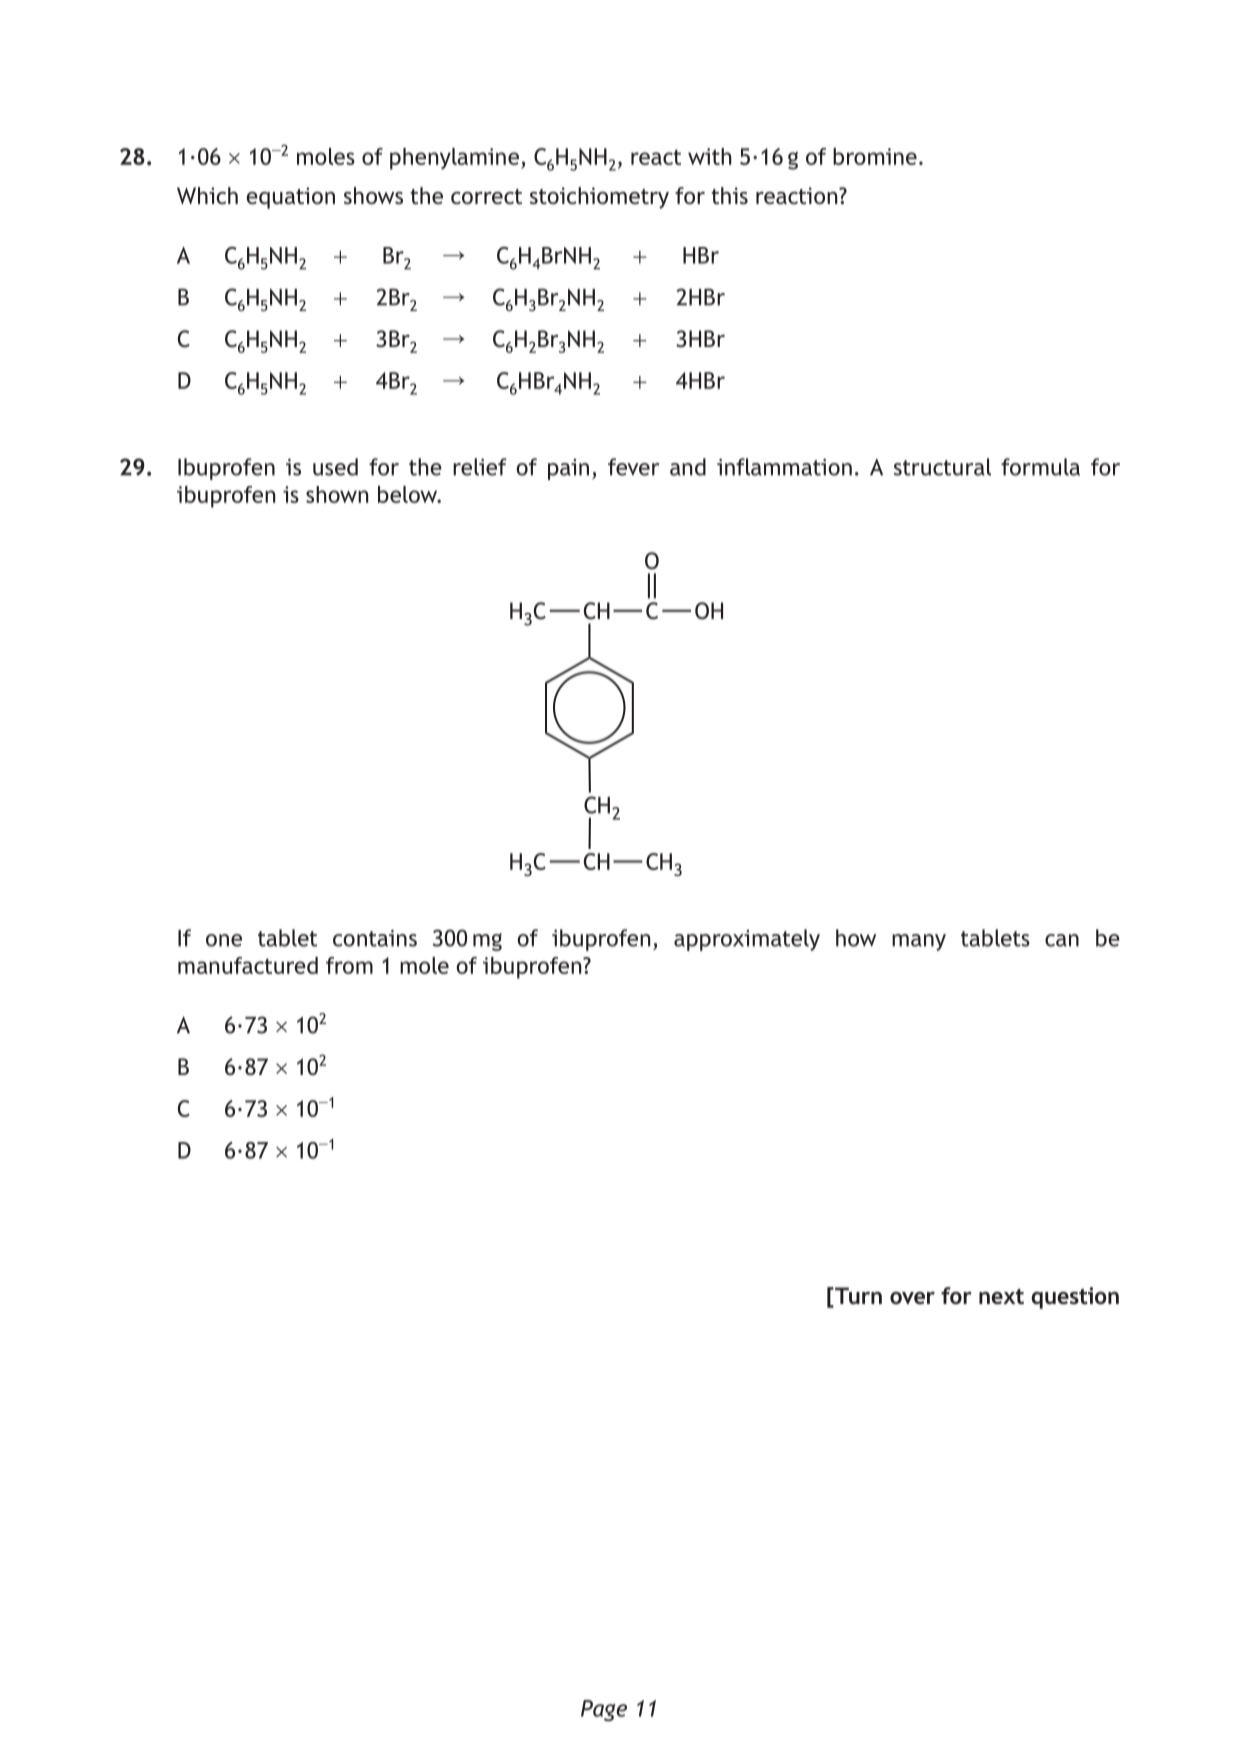 The image size is (1238, 1752). I want to click on bromine, so click(875, 156).
